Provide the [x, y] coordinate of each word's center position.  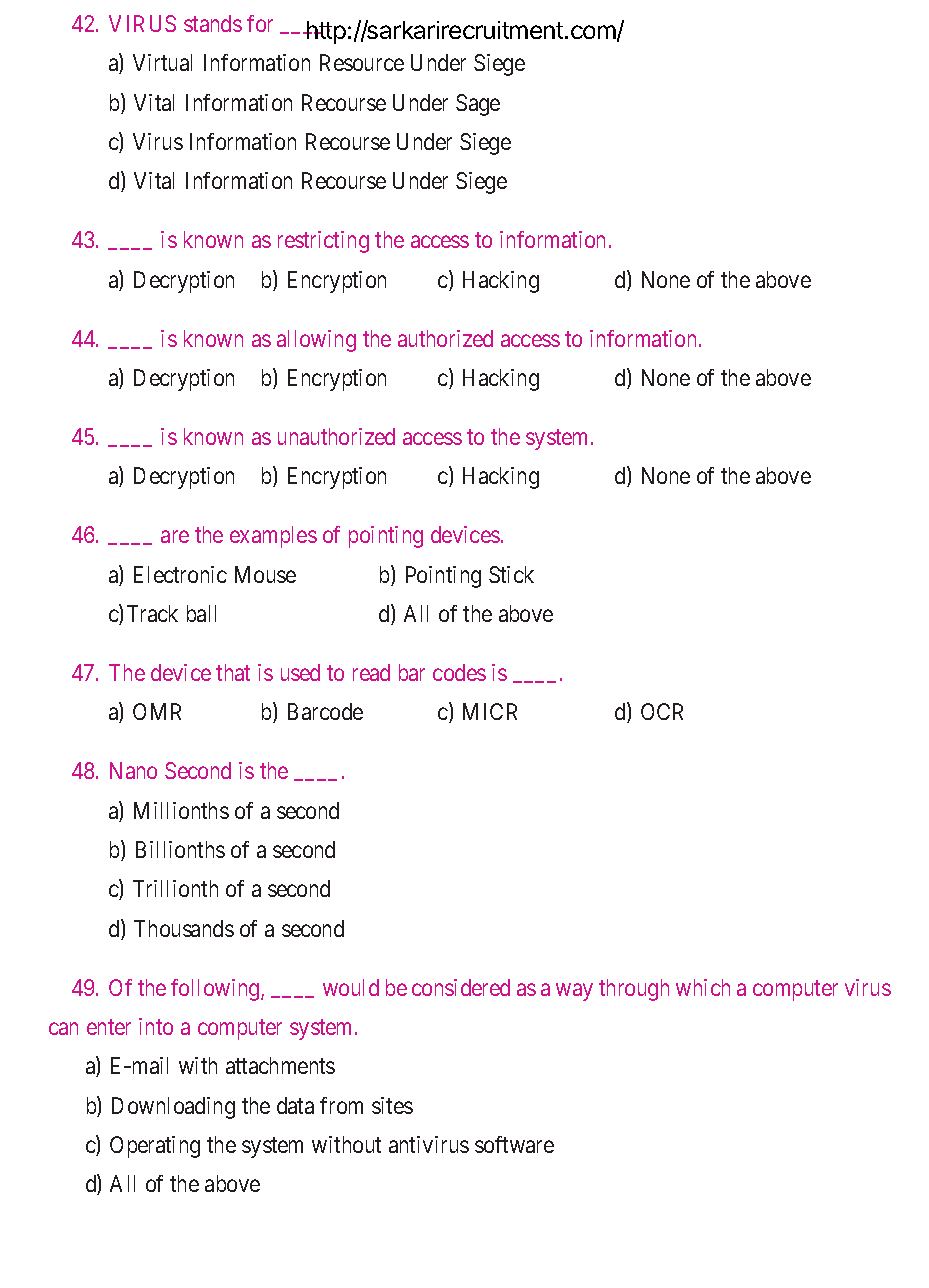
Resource [362, 62]
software [514, 1144]
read [371, 672]
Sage [478, 105]
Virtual [162, 62]
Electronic [180, 574]
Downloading [173, 1108]
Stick [511, 574]
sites [392, 1105]
